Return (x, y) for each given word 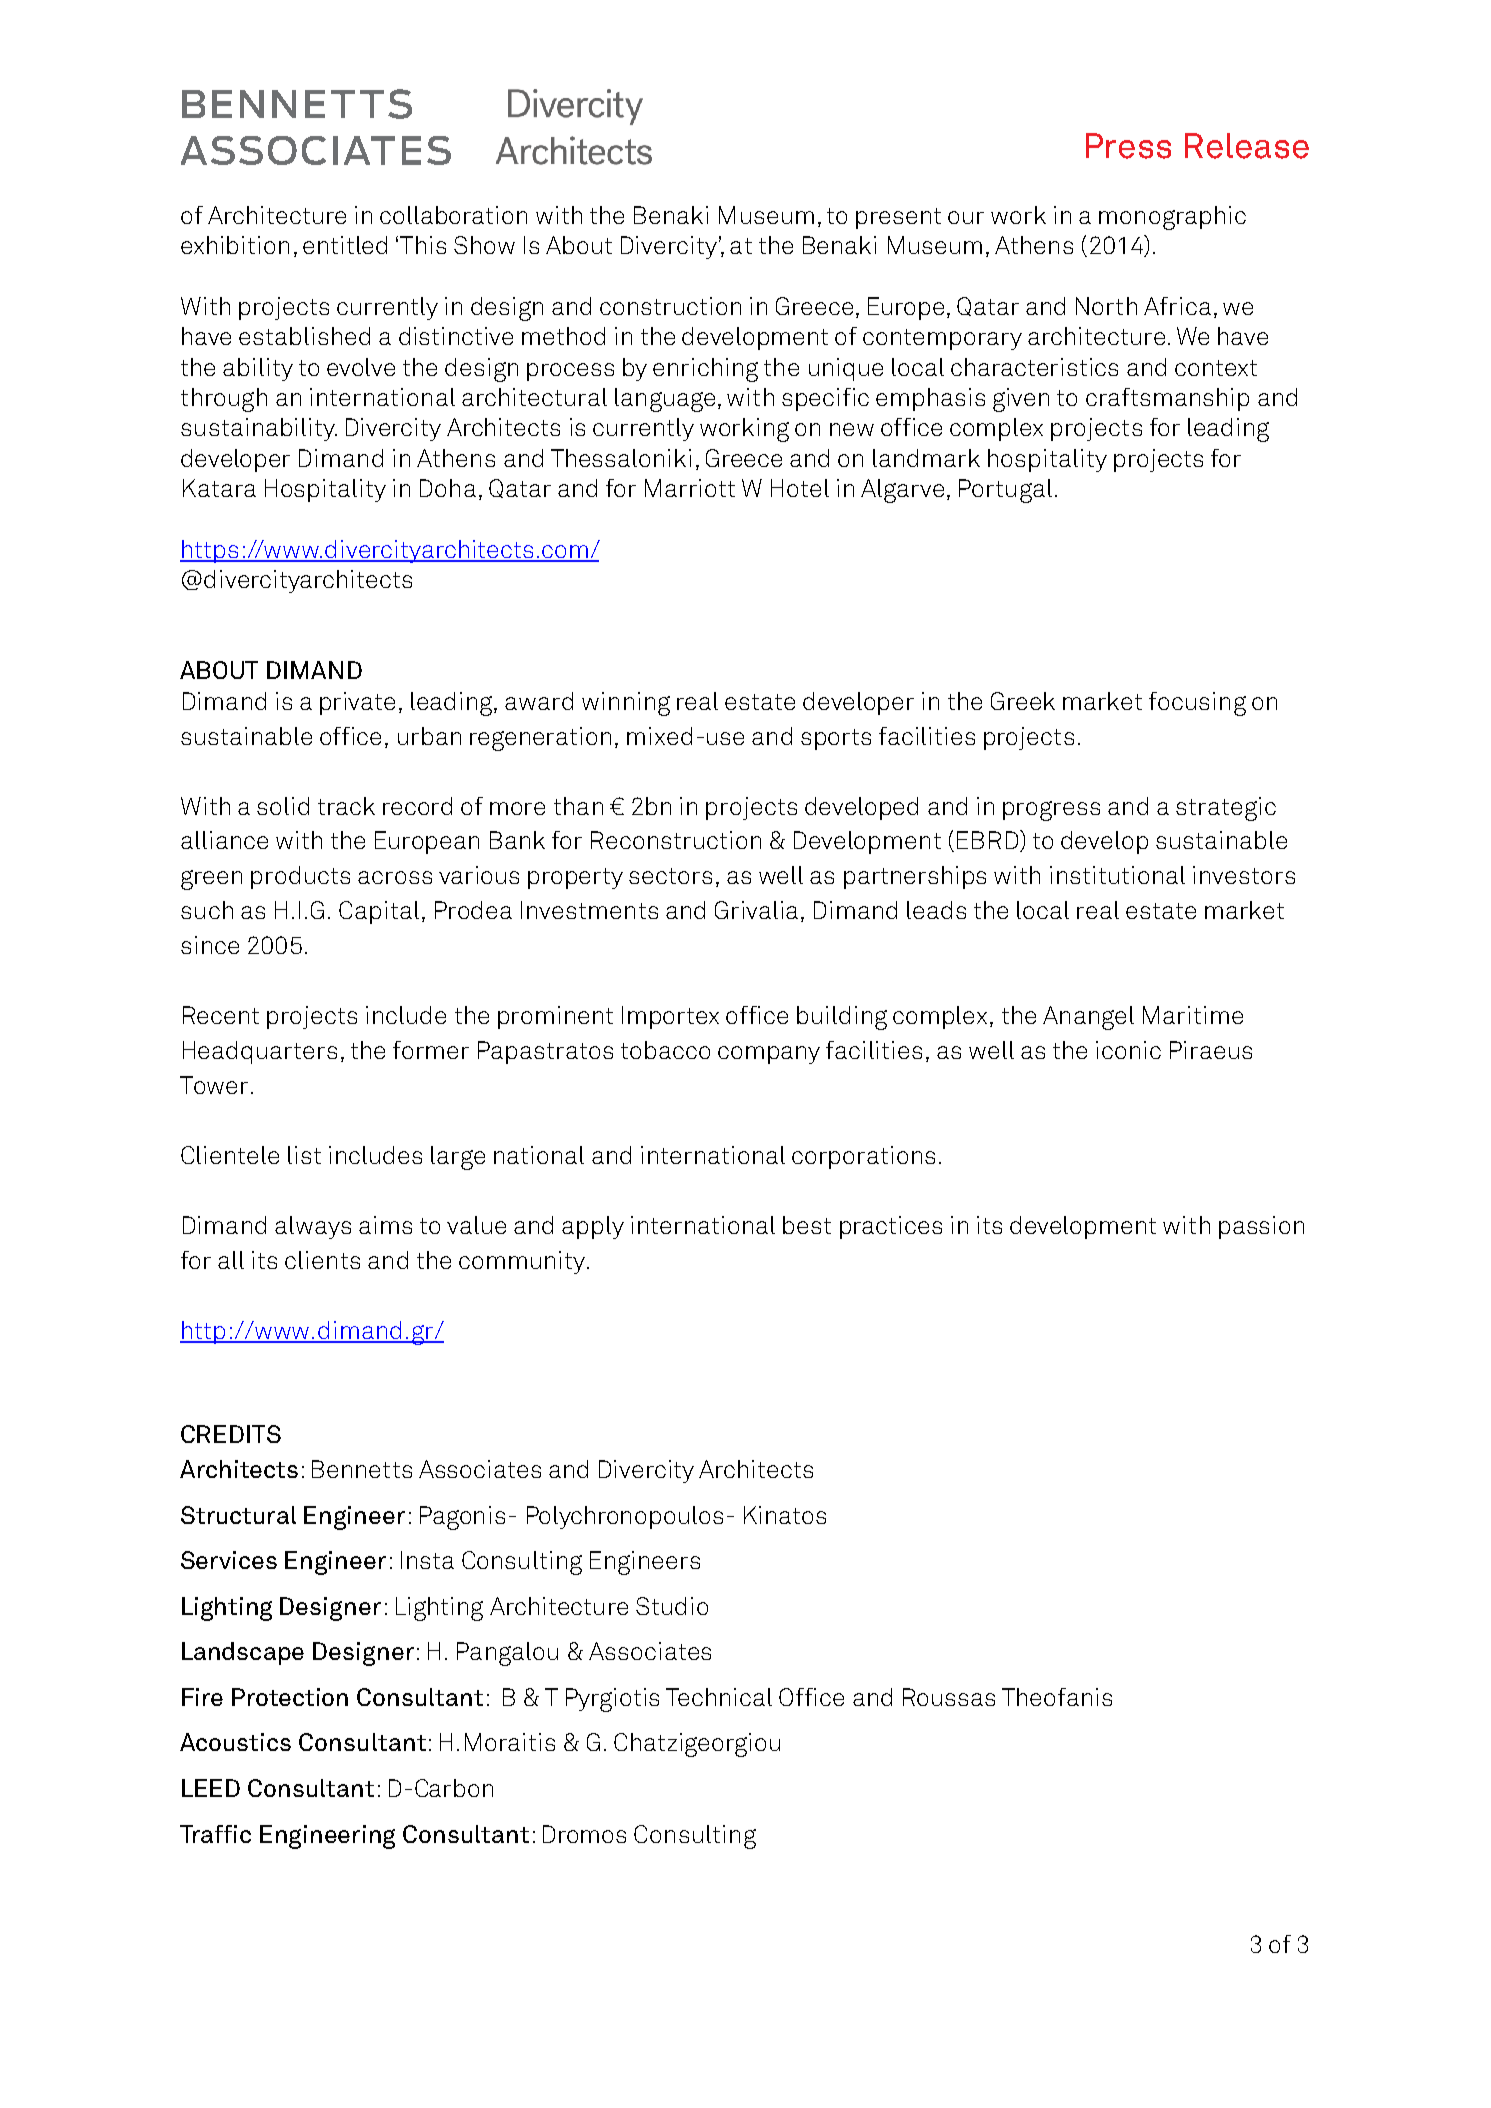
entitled (345, 245)
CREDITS (231, 1434)
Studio (672, 1606)
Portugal (1005, 491)
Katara (219, 488)
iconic (1128, 1050)
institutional (1117, 875)
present (898, 218)
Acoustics (235, 1742)
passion (1261, 1227)
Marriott (690, 488)
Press (1128, 146)
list (304, 1155)
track (346, 806)
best (807, 1225)
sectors (670, 876)
